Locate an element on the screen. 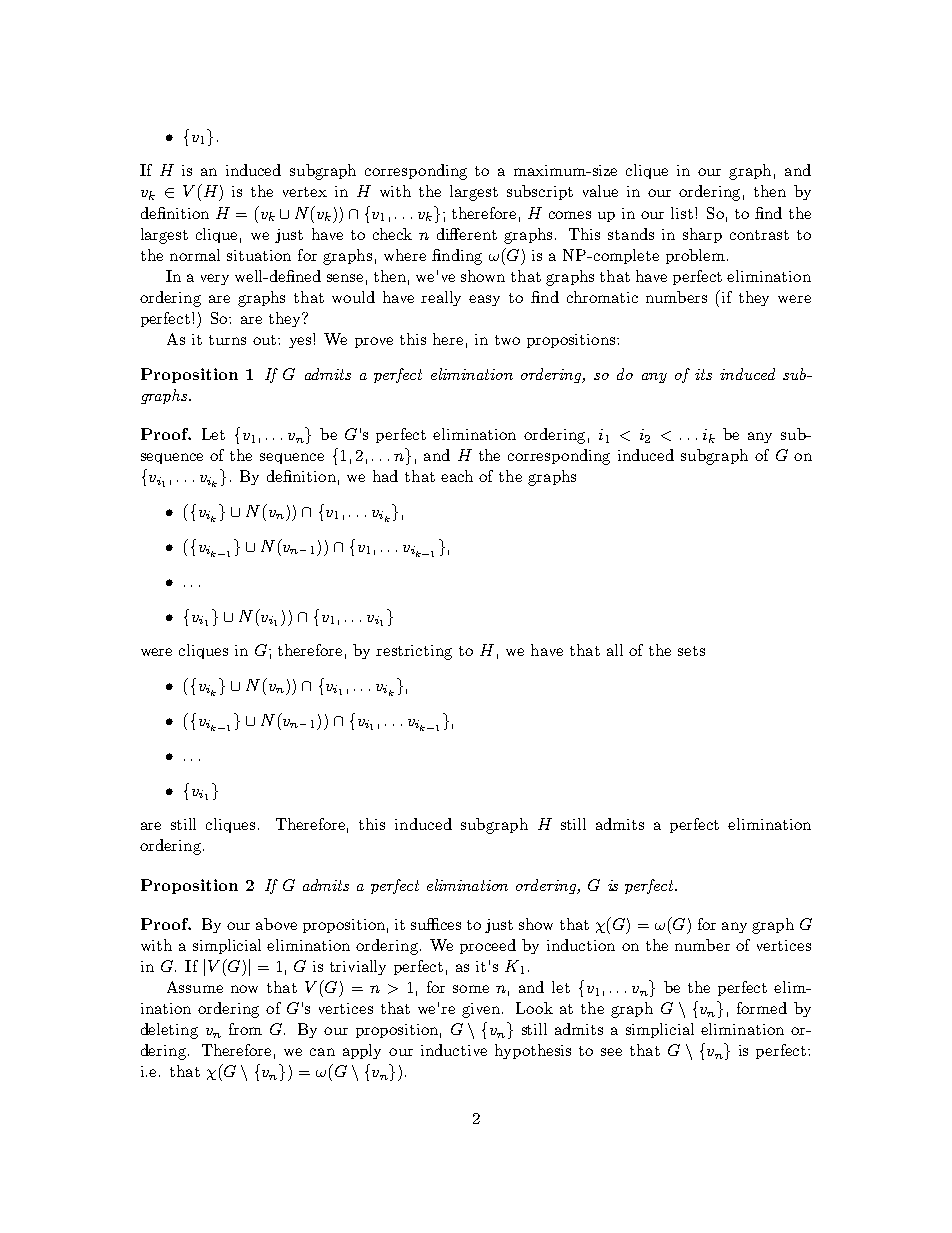 This screenshot has height=1233, width=952. situation is located at coordinates (259, 255).
